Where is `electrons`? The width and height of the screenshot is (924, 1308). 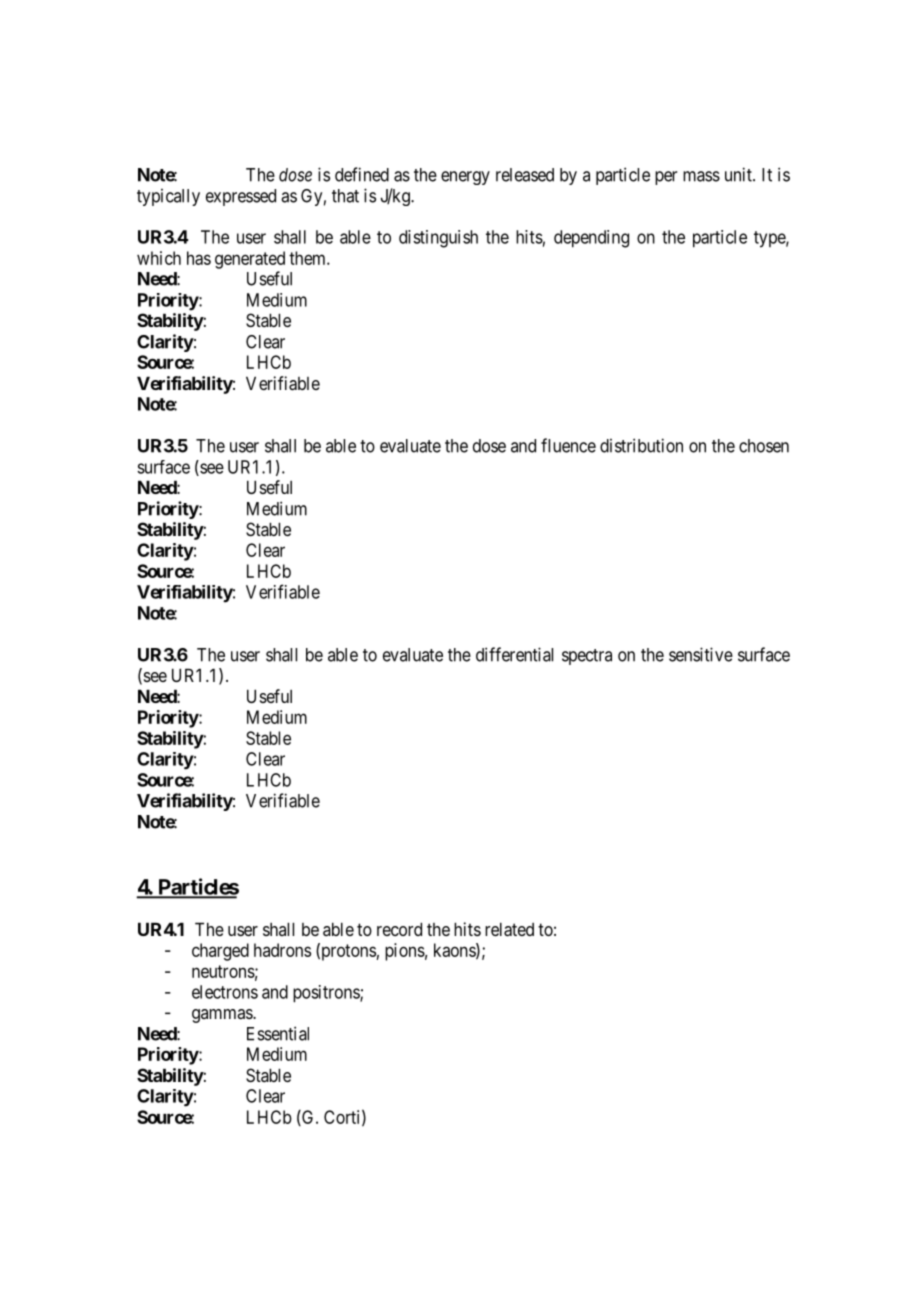 electrons is located at coordinates (225, 992).
